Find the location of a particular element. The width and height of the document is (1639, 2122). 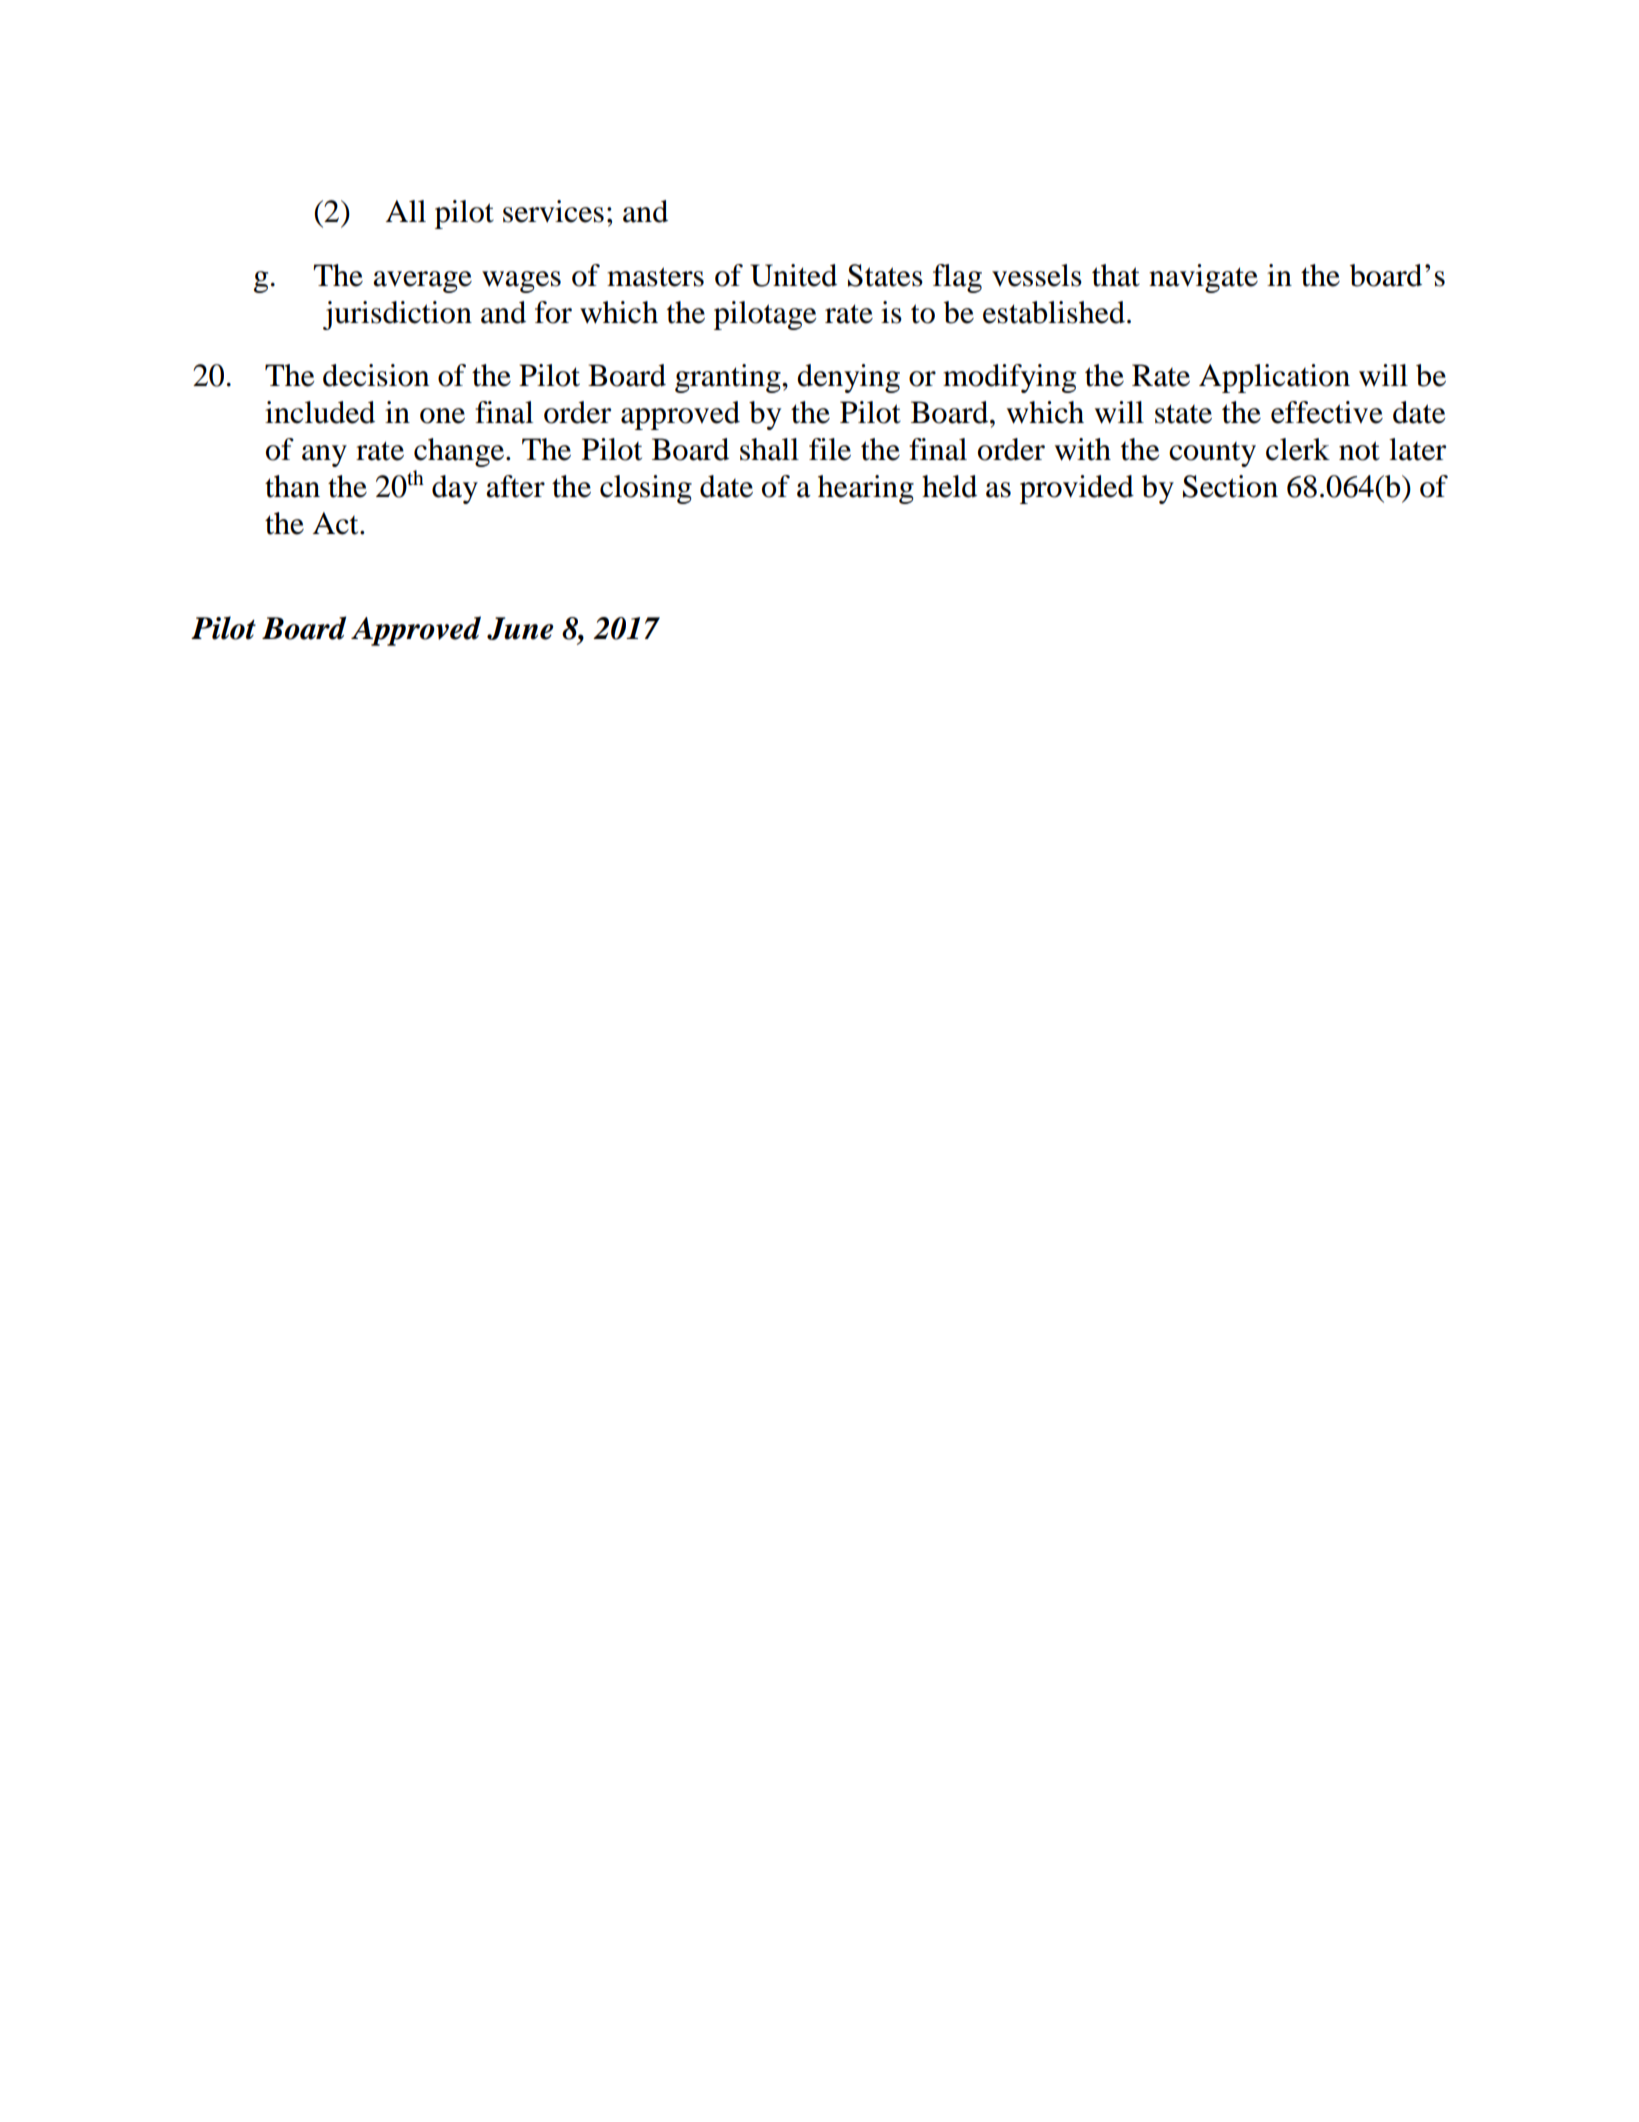

day is located at coordinates (455, 489).
